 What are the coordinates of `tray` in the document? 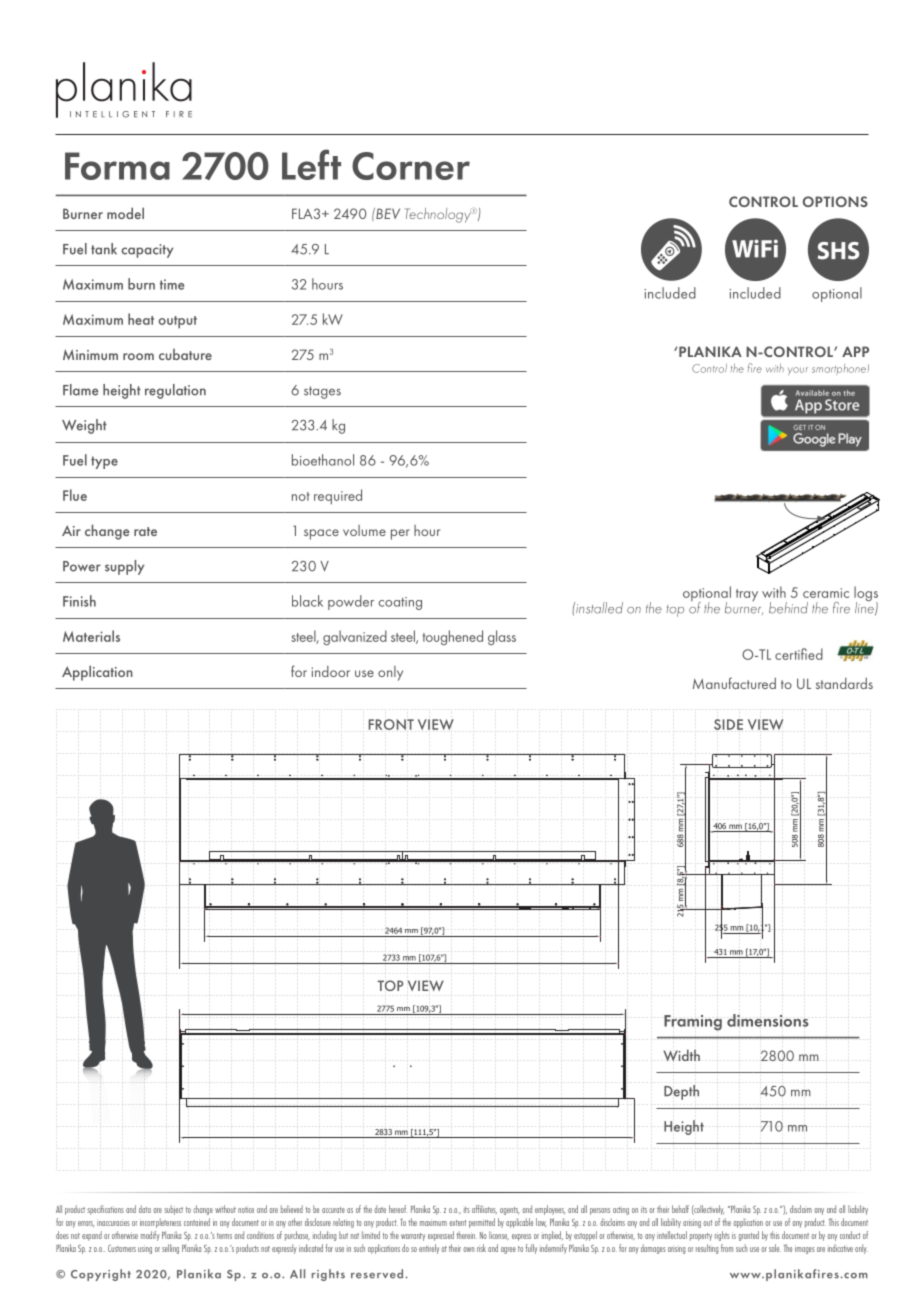 It's located at (747, 595).
